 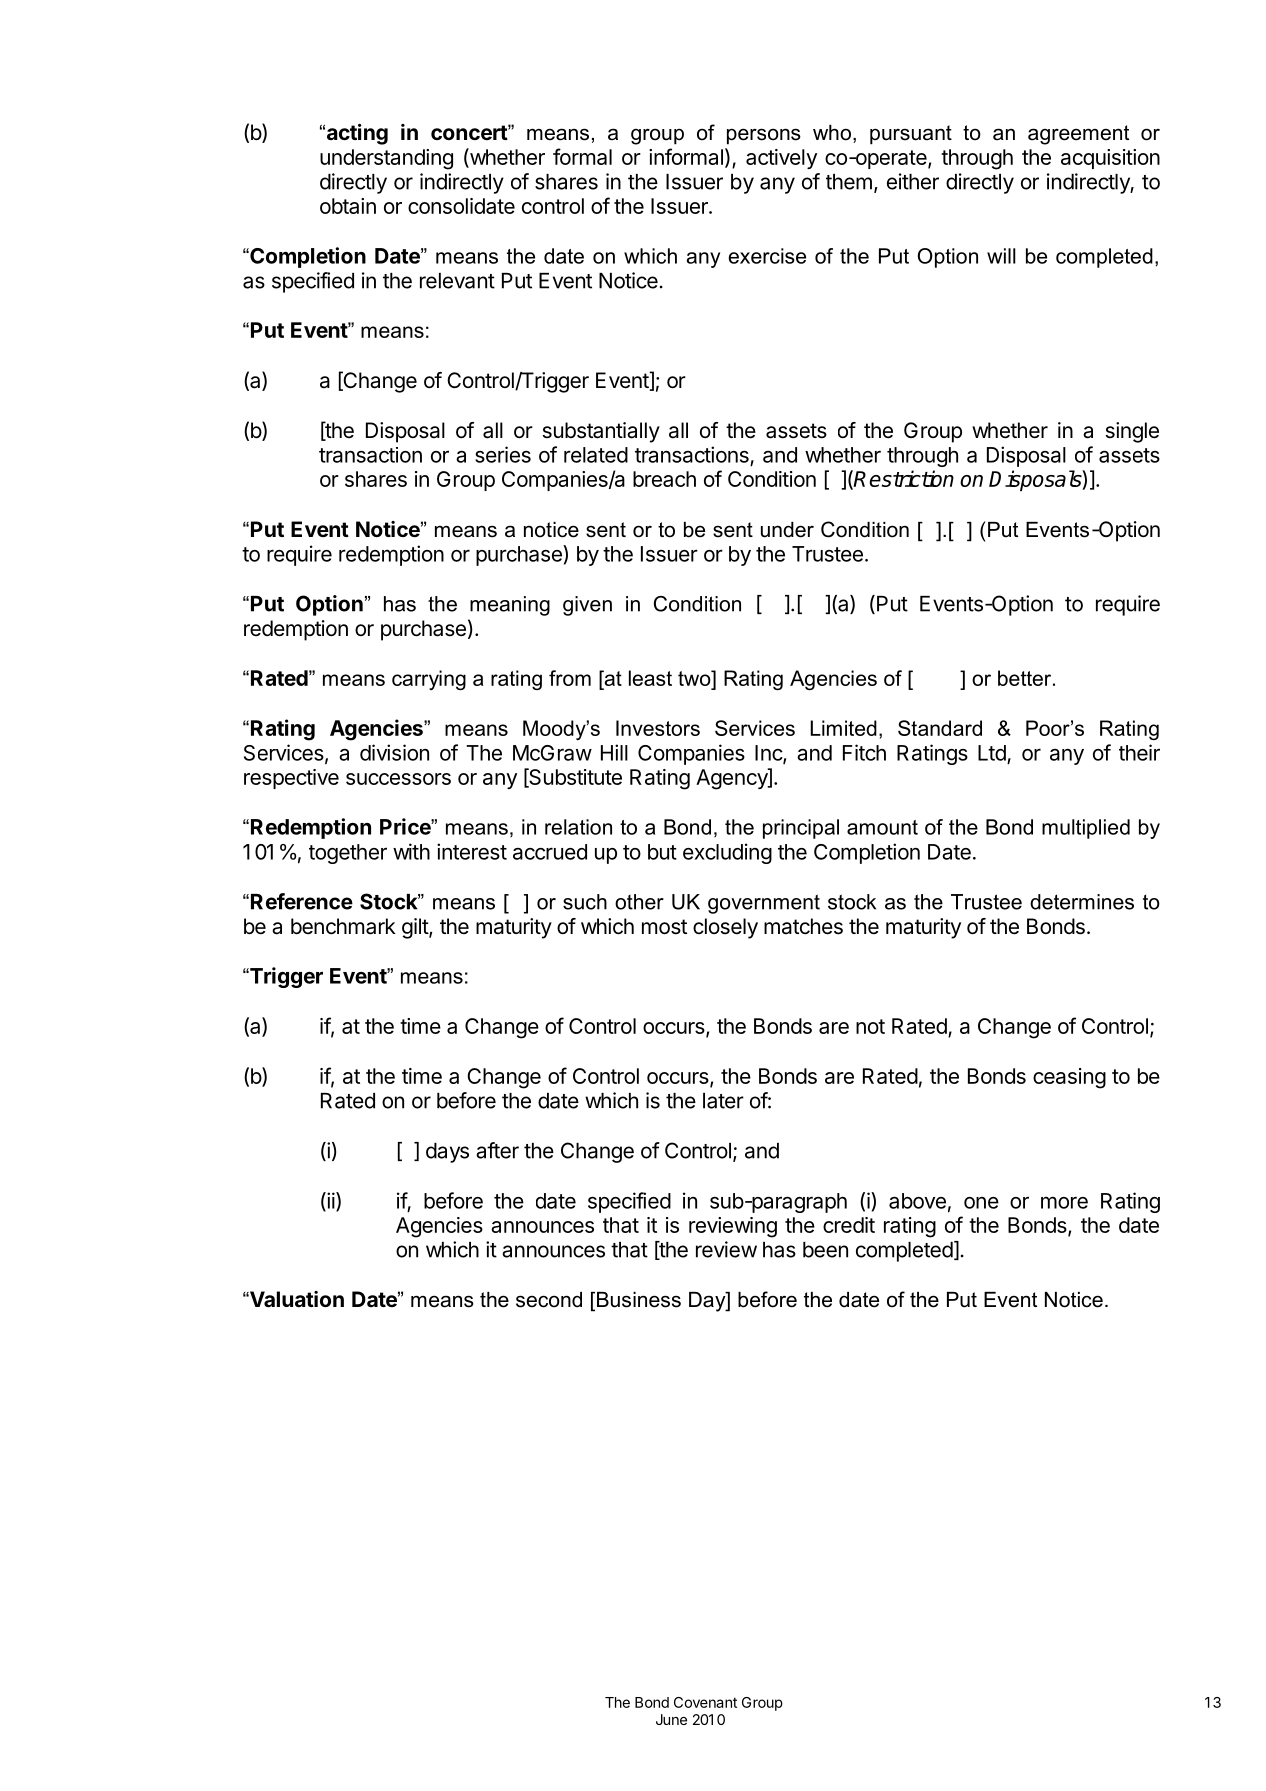 What do you see at coordinates (723, 1101) in the document?
I see `later` at bounding box center [723, 1101].
